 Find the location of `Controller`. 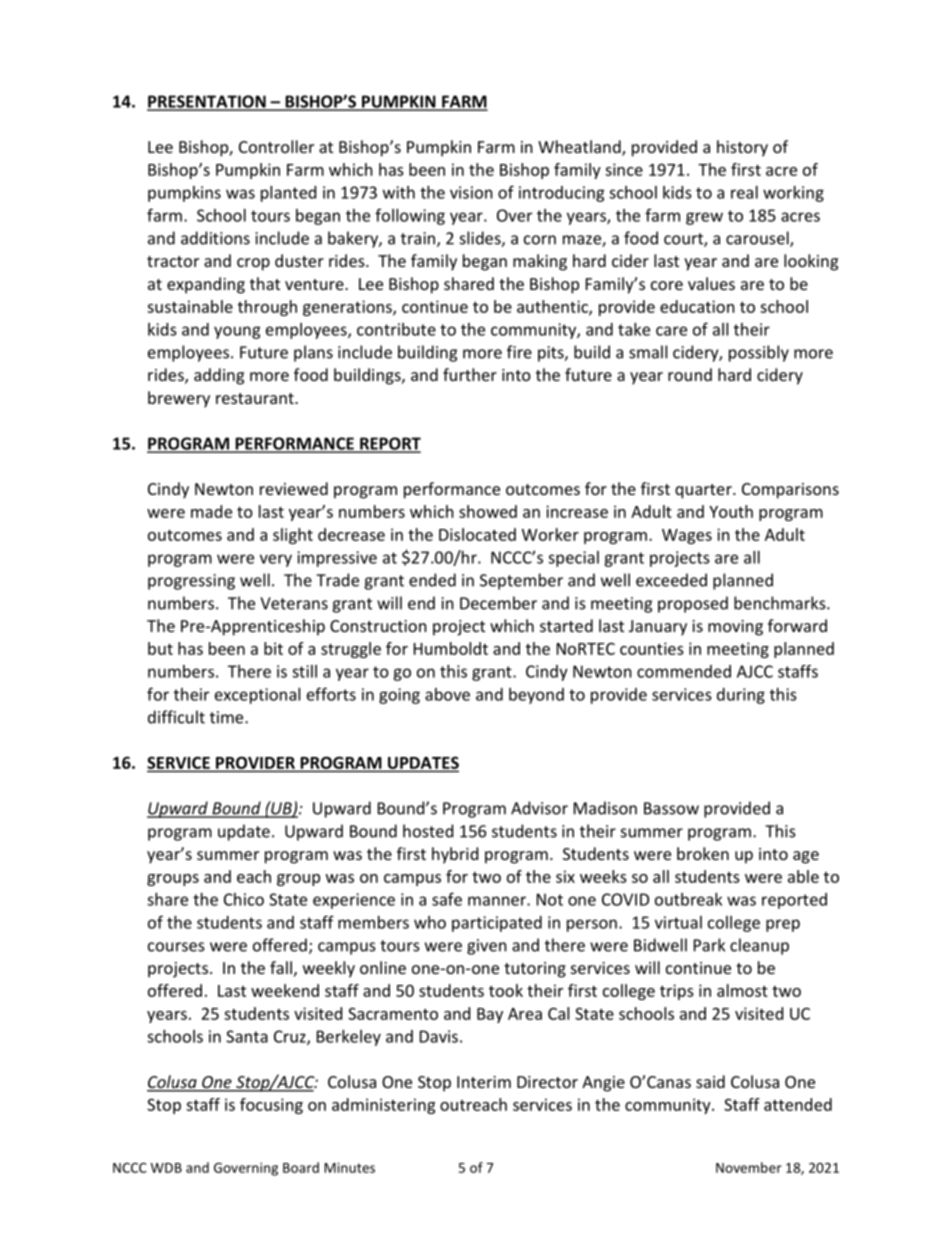

Controller is located at coordinates (276, 146).
